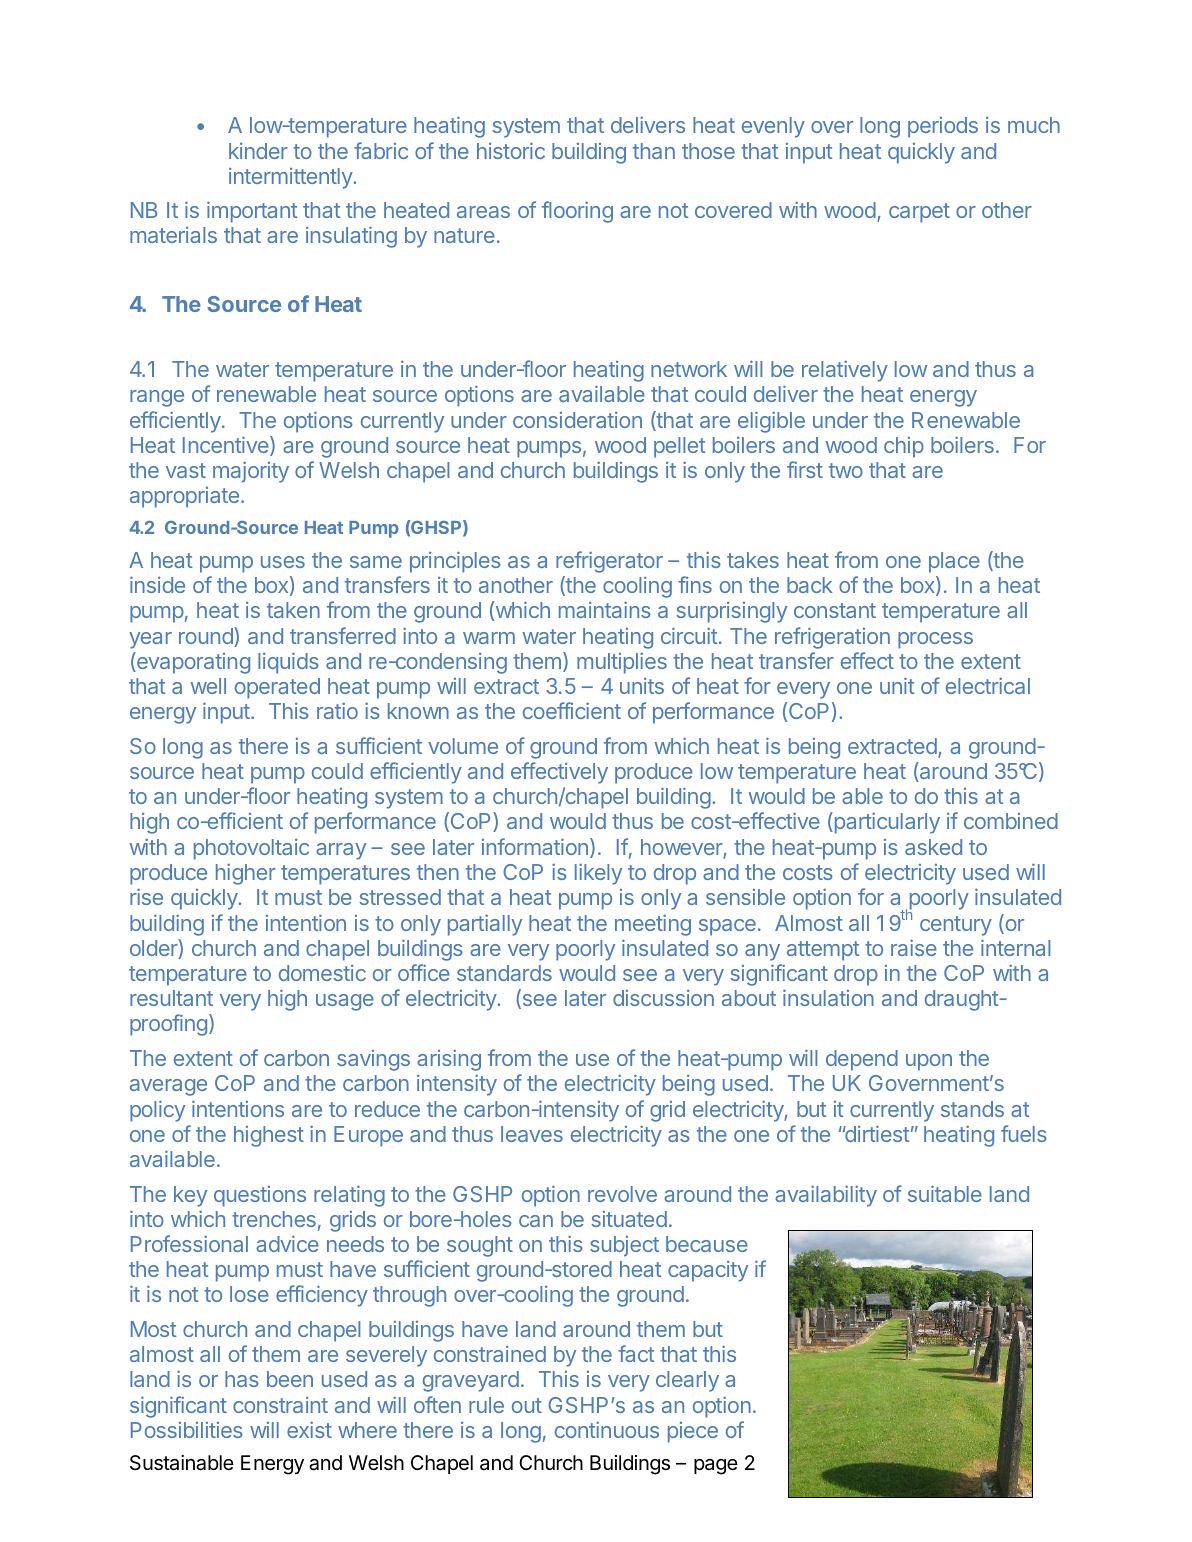 Image resolution: width=1192 pixels, height=1542 pixels. What do you see at coordinates (283, 562) in the screenshot?
I see `uses` at bounding box center [283, 562].
